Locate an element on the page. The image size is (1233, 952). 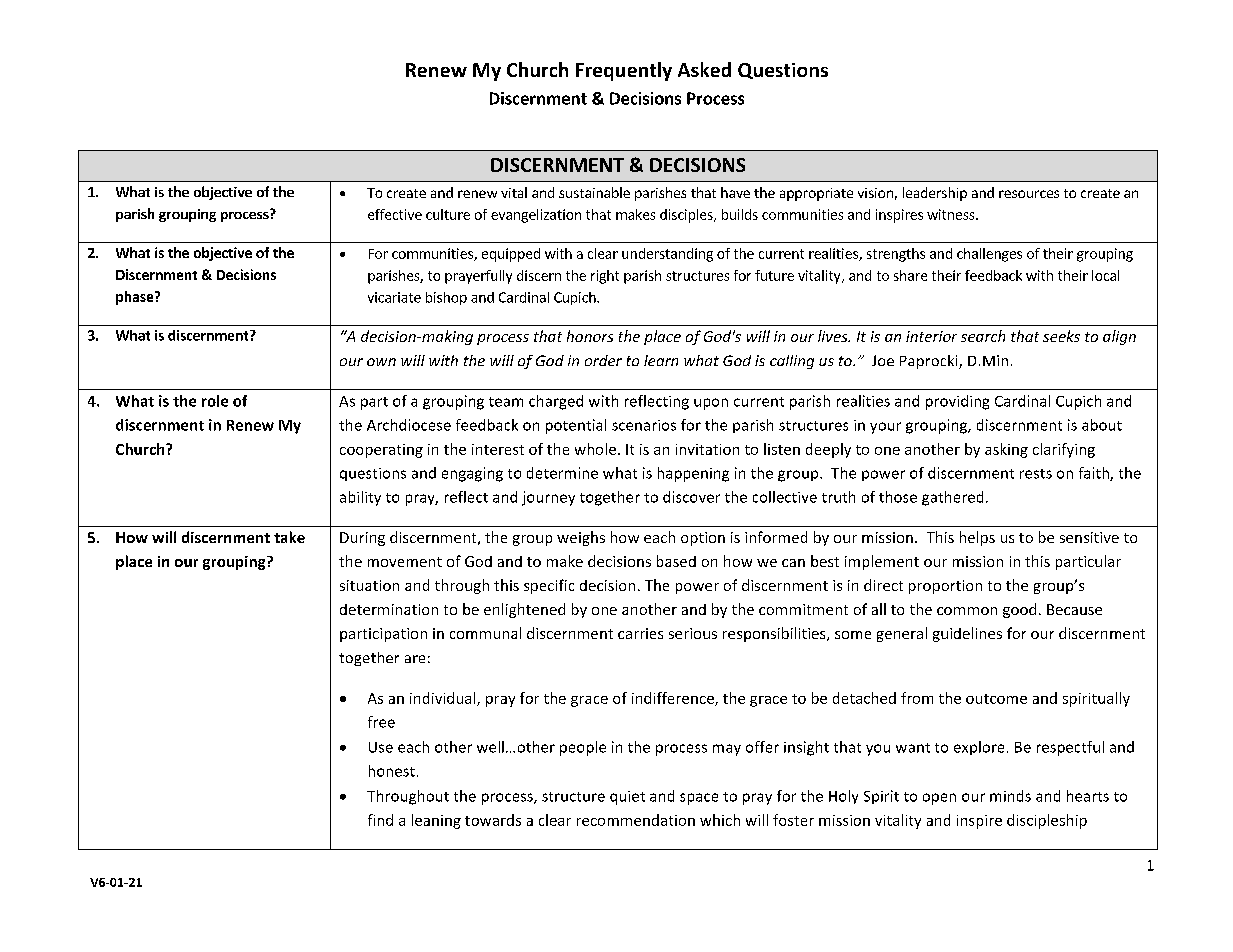
resources is located at coordinates (1029, 194).
